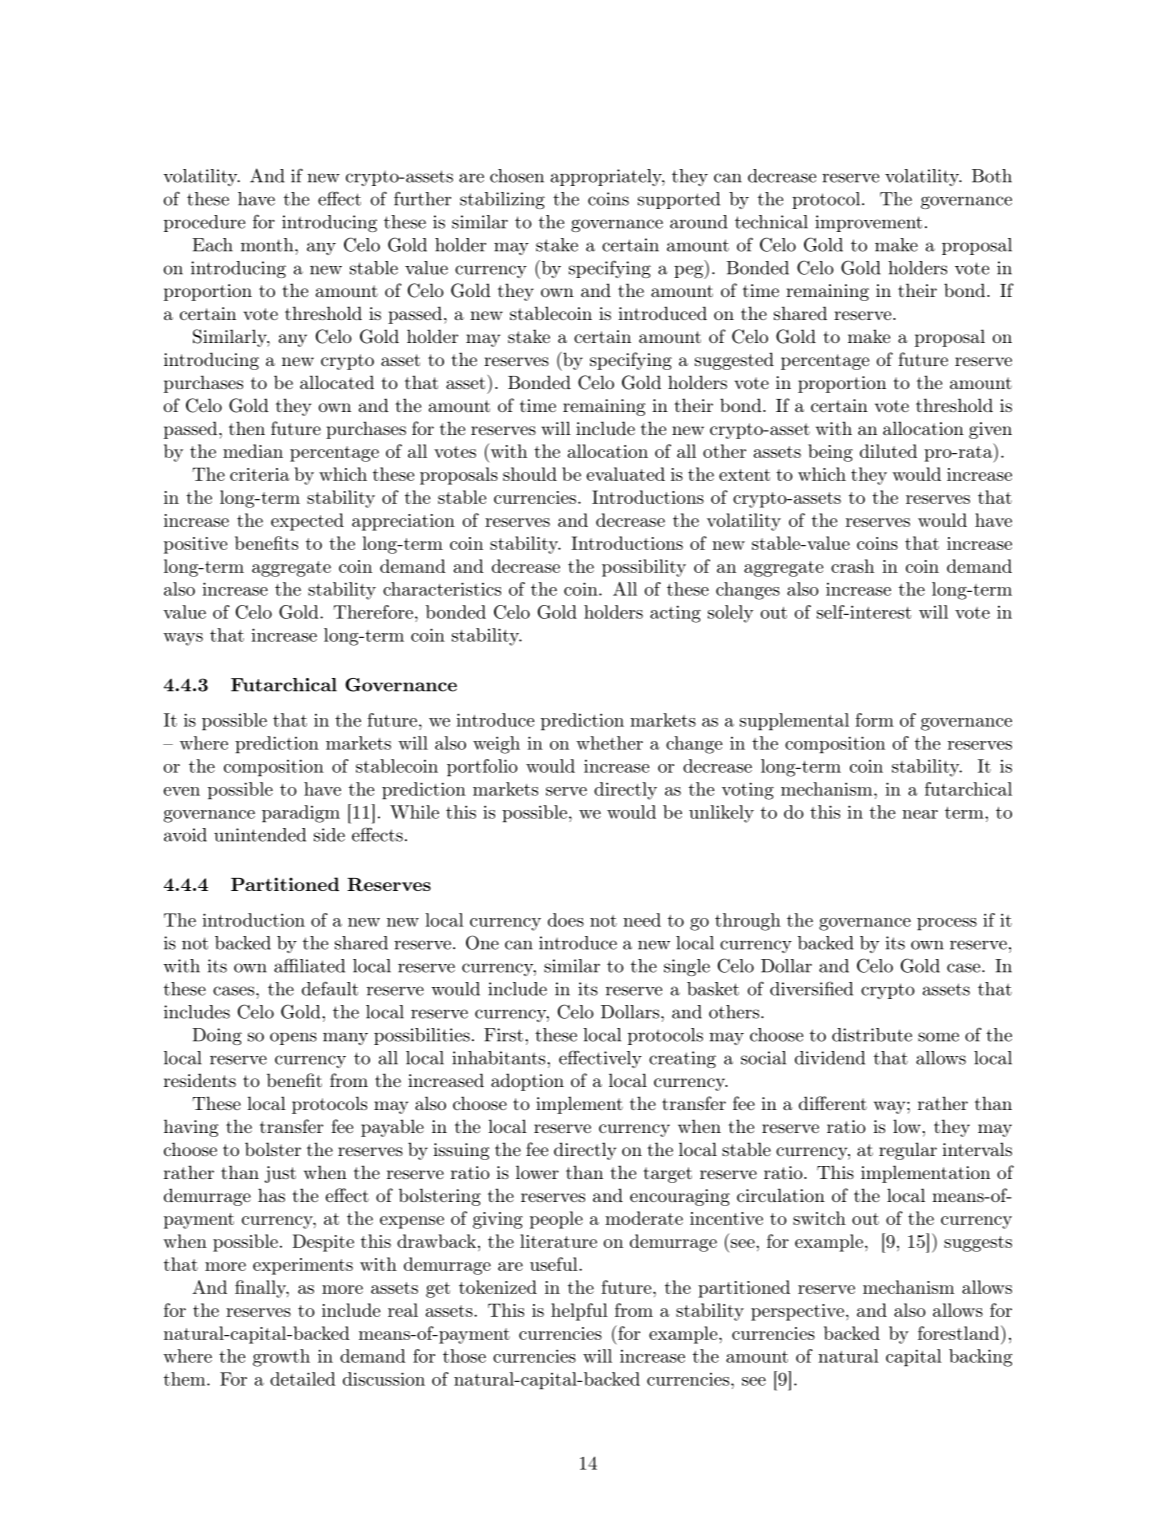 The height and width of the screenshot is (1521, 1176). What do you see at coordinates (307, 522) in the screenshot?
I see `expected` at bounding box center [307, 522].
